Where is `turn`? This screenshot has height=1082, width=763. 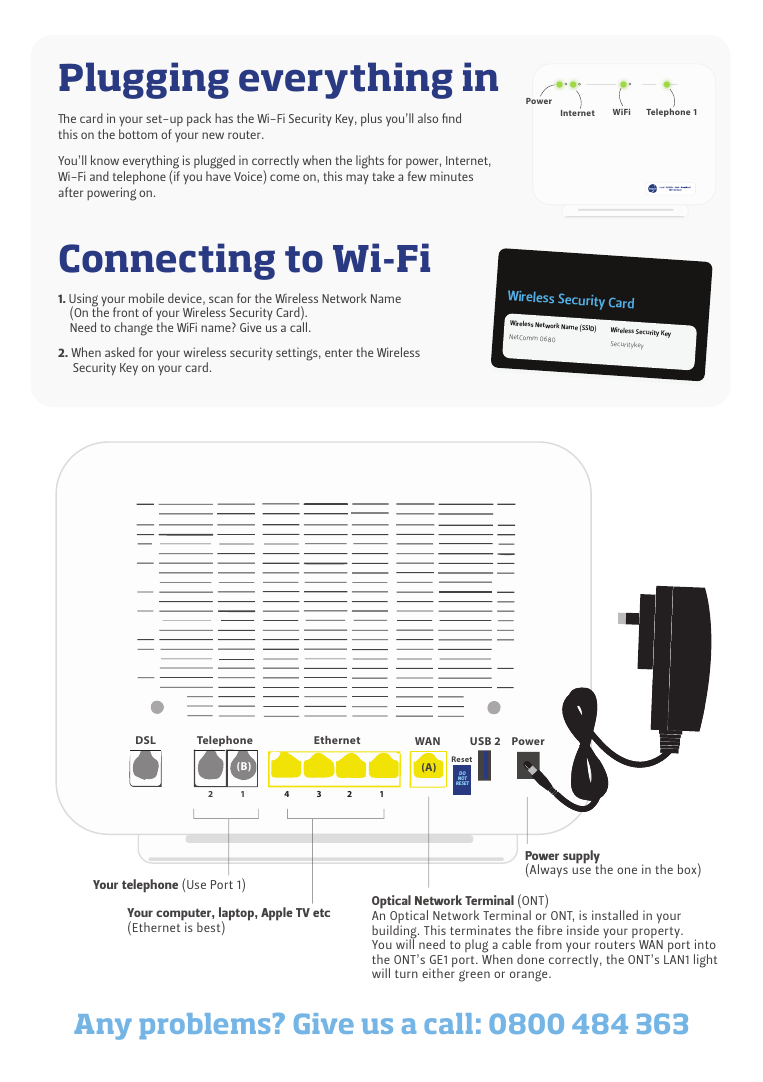 turn is located at coordinates (406, 974).
